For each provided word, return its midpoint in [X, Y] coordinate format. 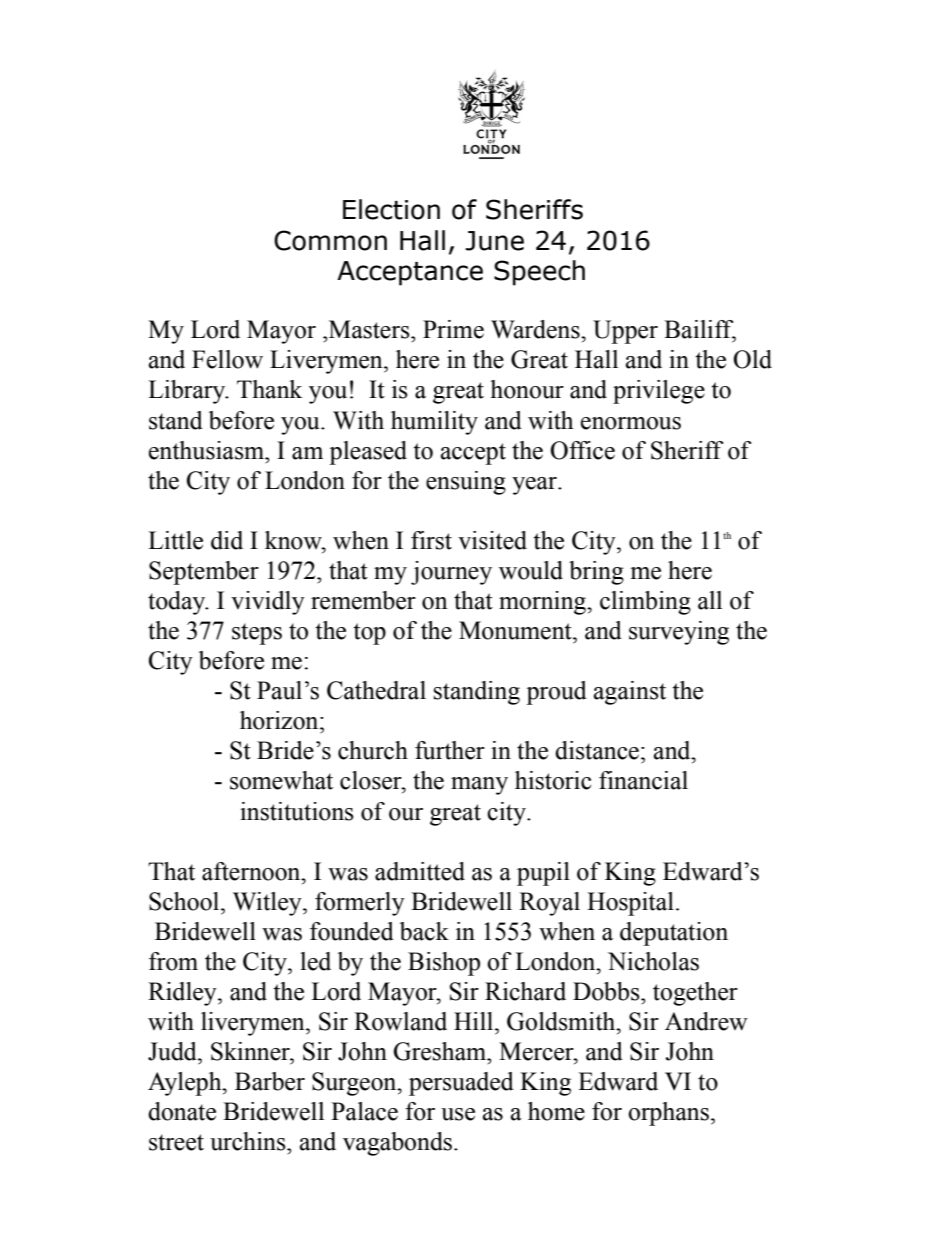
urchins [249, 1141]
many [479, 786]
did [227, 540]
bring [596, 573]
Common [330, 240]
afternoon [252, 871]
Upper [625, 332]
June [494, 241]
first [431, 540]
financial [643, 780]
